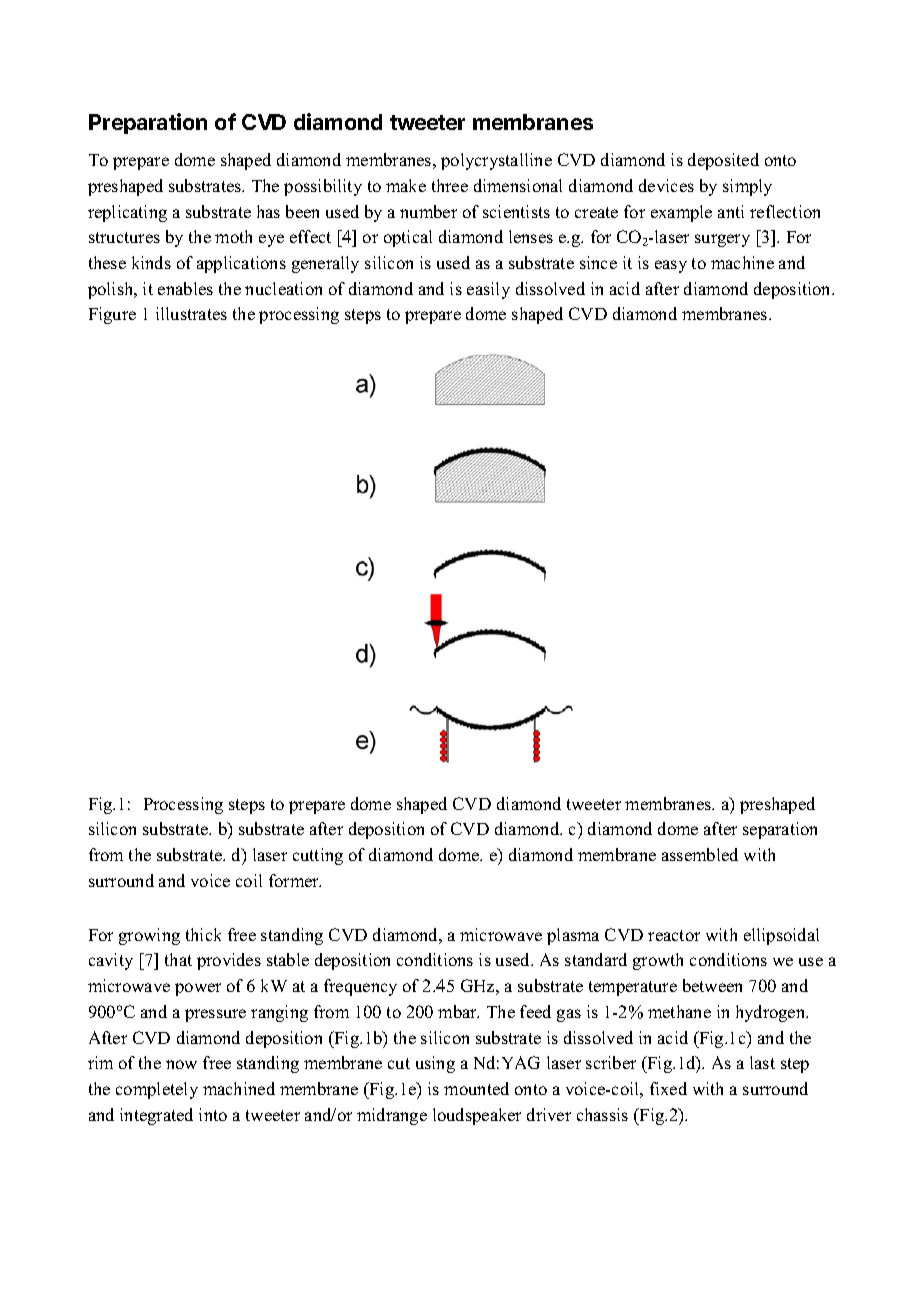 The image size is (924, 1308). I want to click on cutting, so click(318, 856).
